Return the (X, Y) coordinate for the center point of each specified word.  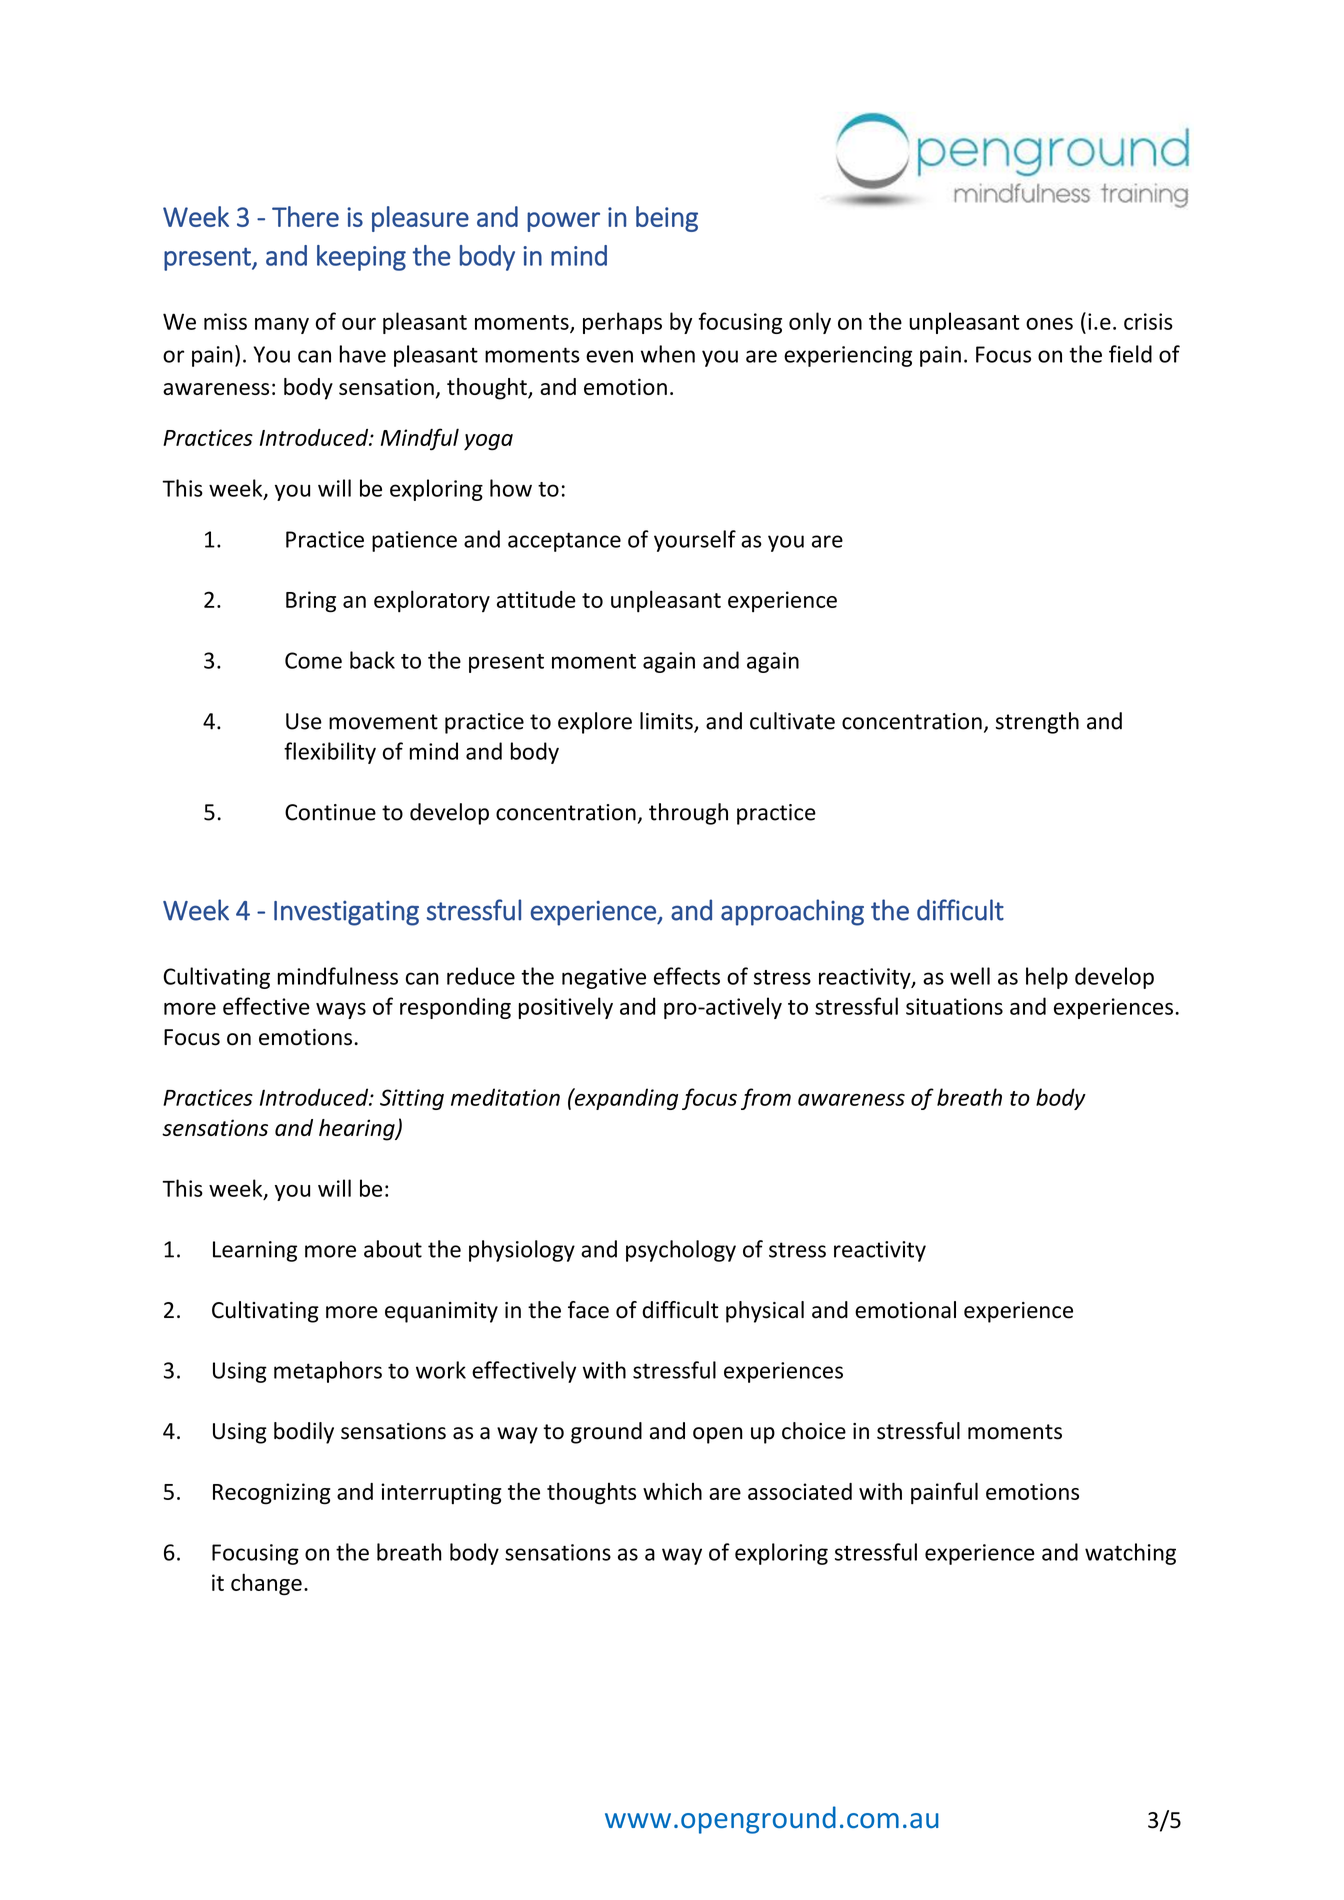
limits (667, 722)
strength (1037, 723)
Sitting (412, 1099)
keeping (361, 258)
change (266, 1584)
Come (313, 660)
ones (1049, 324)
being (667, 219)
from (766, 1099)
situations (954, 1006)
